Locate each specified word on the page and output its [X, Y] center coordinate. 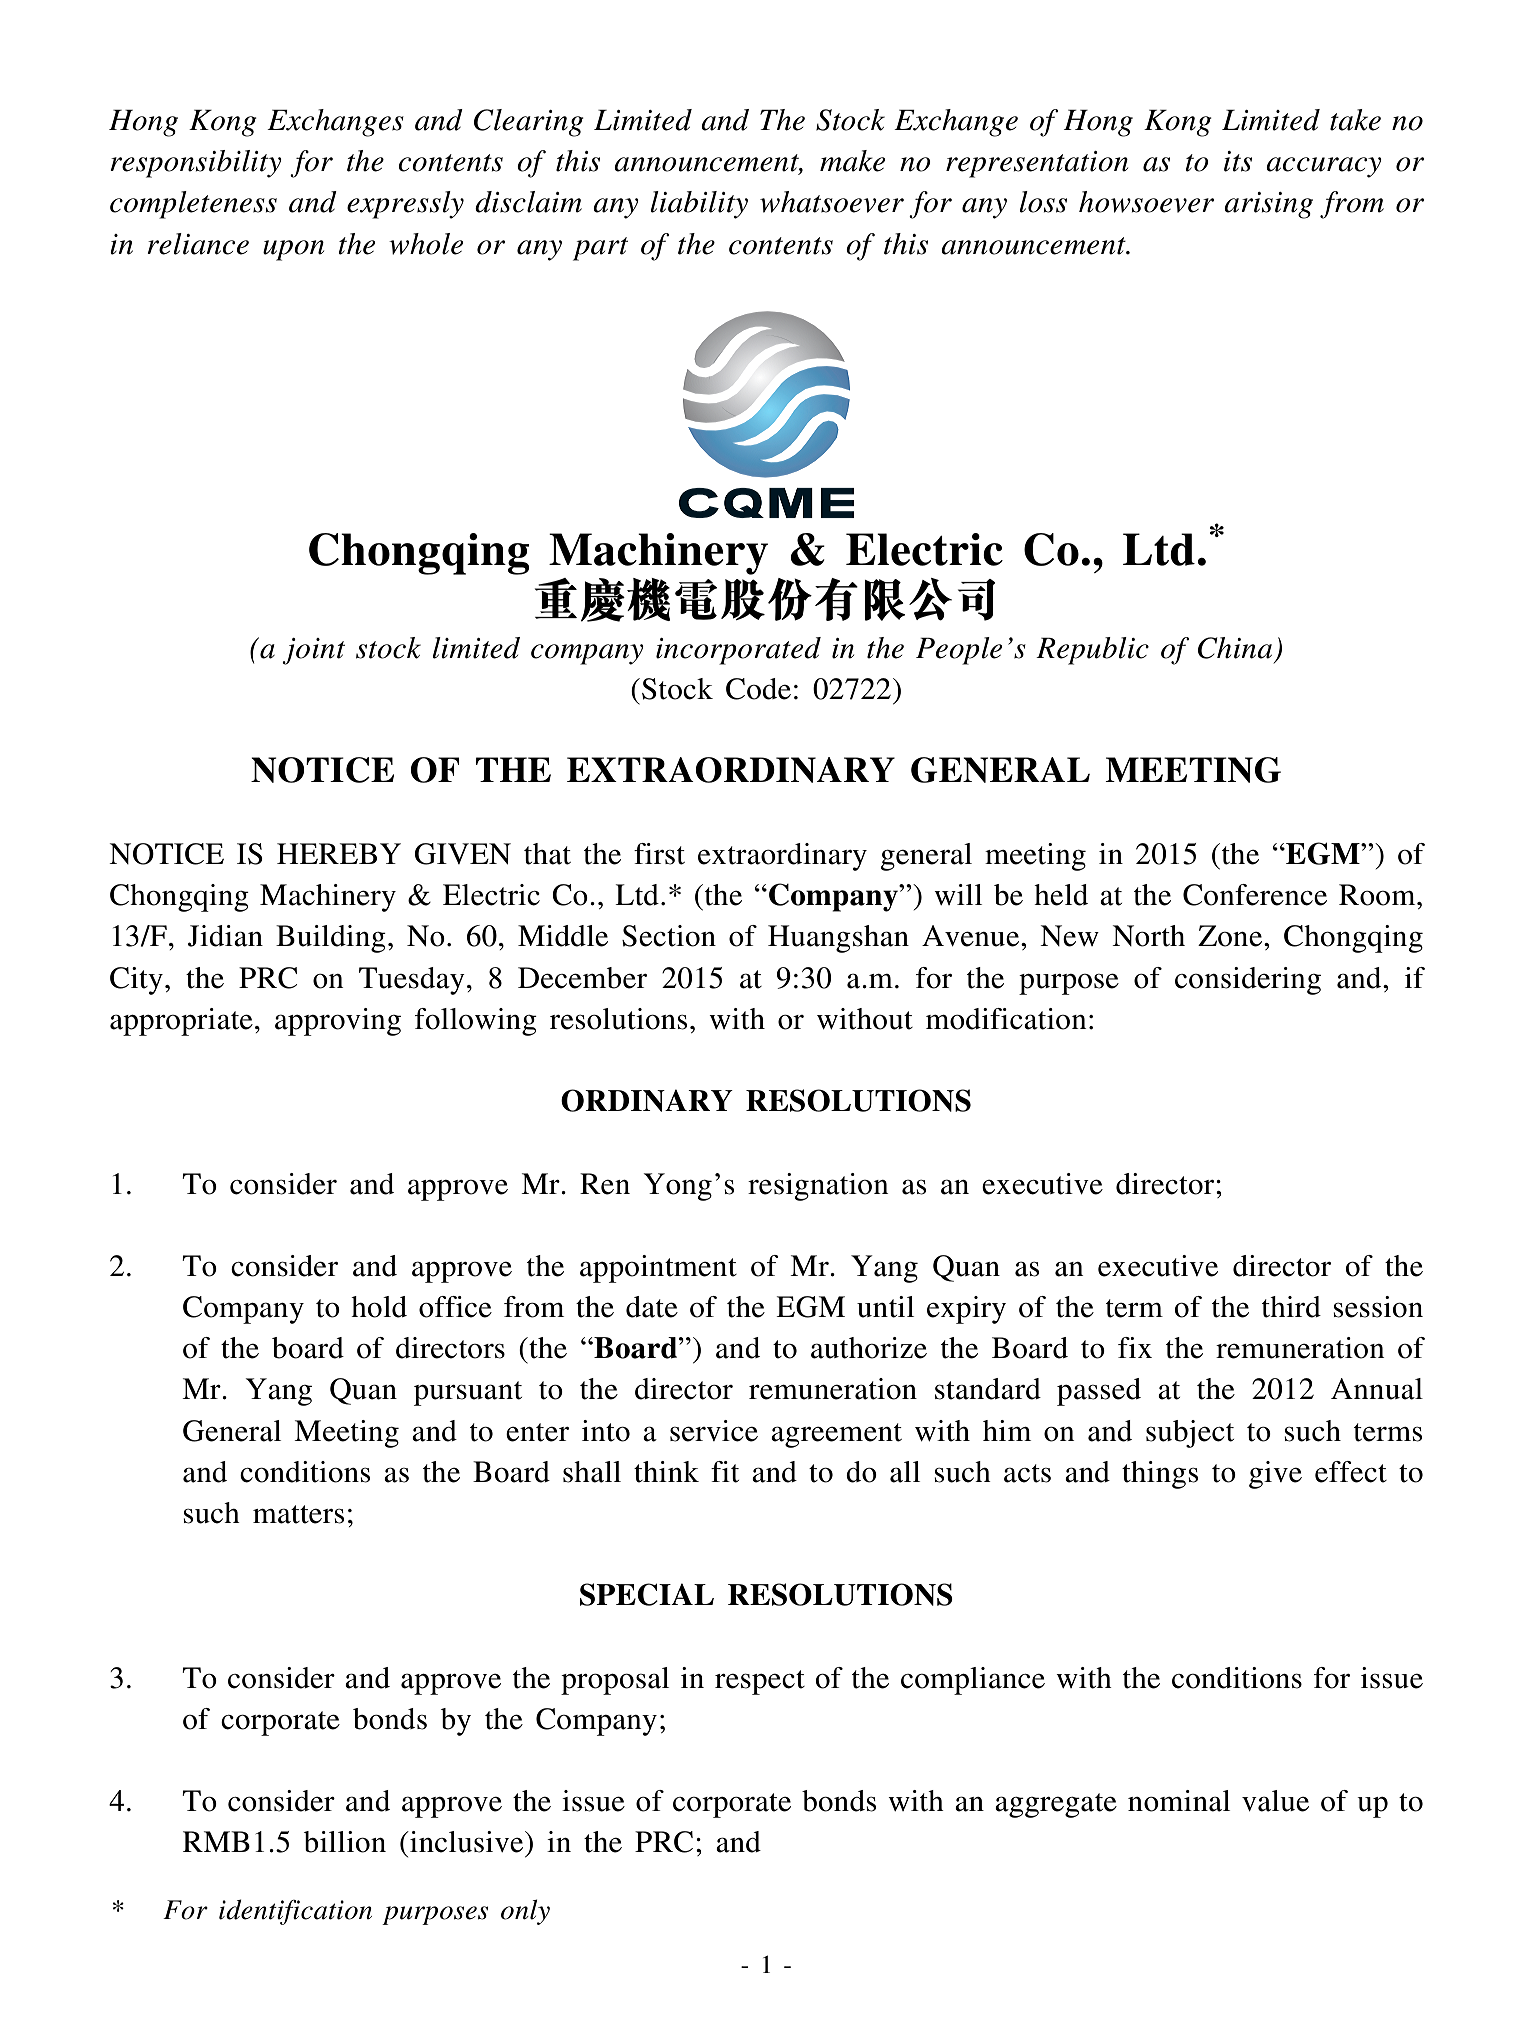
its [1238, 161]
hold [379, 1307]
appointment [658, 1269]
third [1291, 1307]
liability [699, 205]
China [1235, 648]
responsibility [196, 164]
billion [345, 1842]
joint [313, 651]
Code [758, 689]
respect [760, 1682]
